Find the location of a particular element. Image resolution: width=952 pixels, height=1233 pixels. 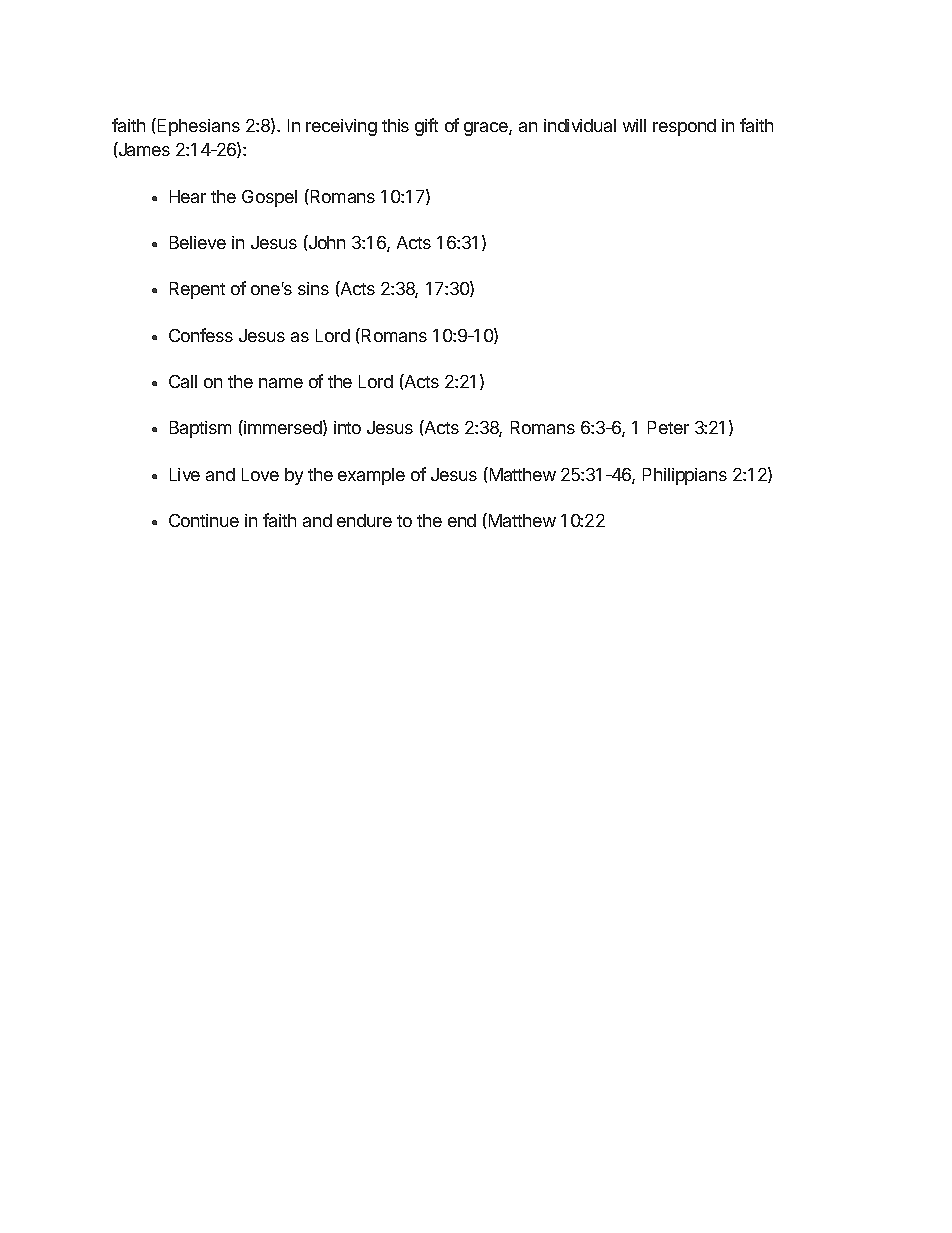

Ephesians is located at coordinates (199, 127).
